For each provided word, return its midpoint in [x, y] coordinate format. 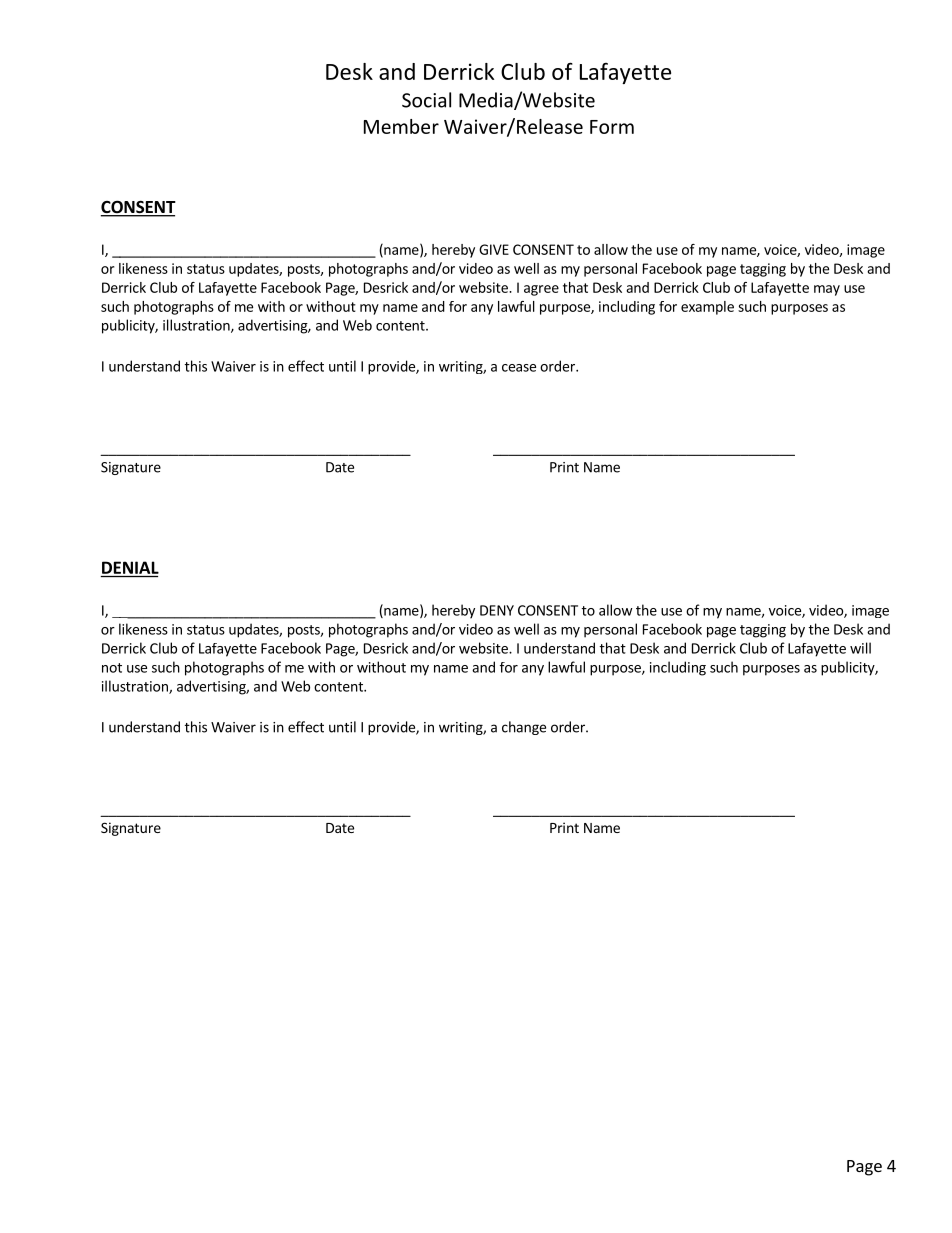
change [524, 728]
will [860, 648]
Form [612, 127]
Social [426, 100]
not [112, 668]
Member [401, 126]
